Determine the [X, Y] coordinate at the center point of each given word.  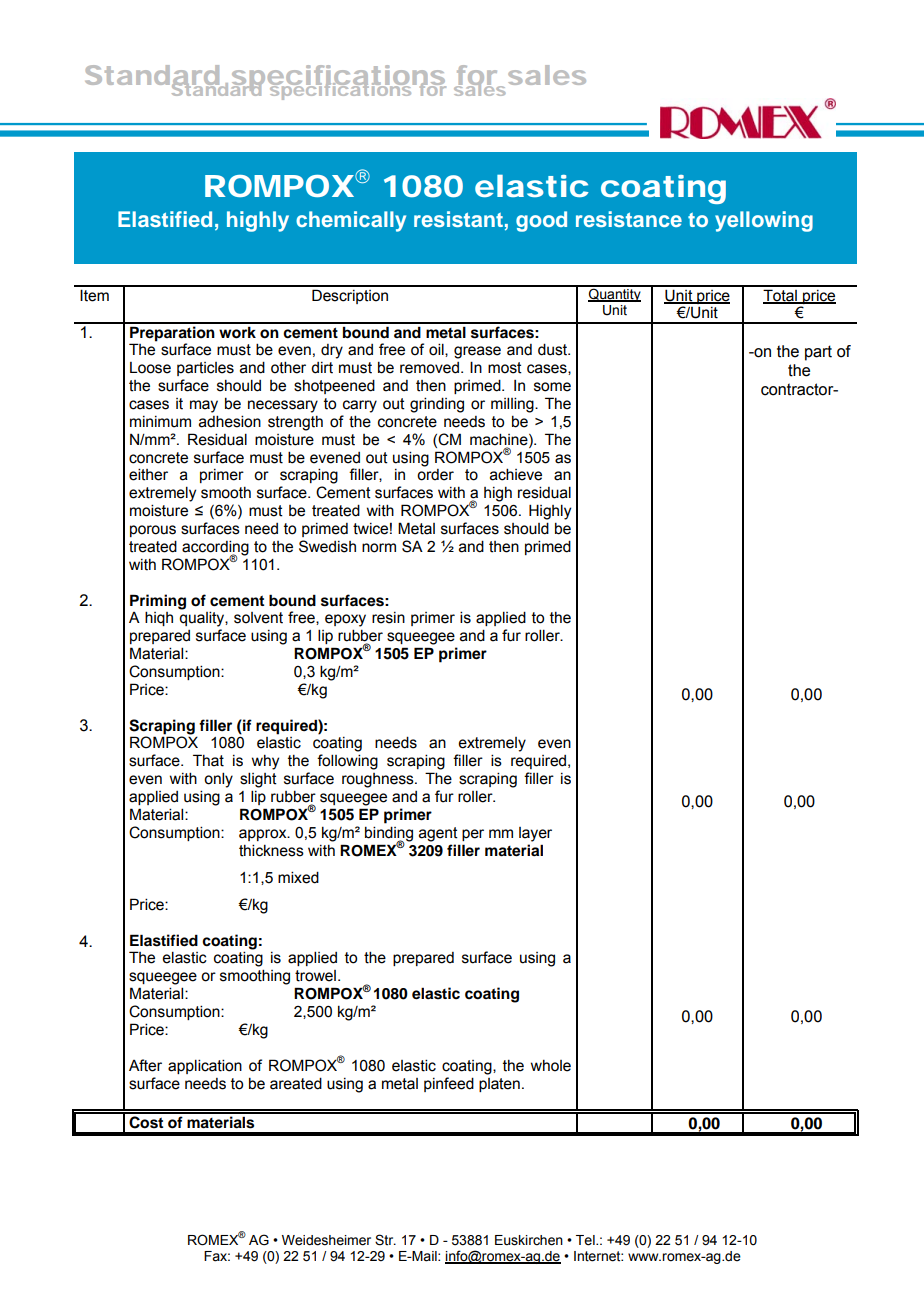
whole [551, 1066]
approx [264, 835]
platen [499, 1085]
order [435, 475]
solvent [258, 618]
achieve [516, 474]
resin [388, 618]
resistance [629, 219]
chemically [351, 221]
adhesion [230, 421]
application [205, 1066]
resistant [458, 219]
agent [438, 834]
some [552, 387]
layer [535, 834]
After [145, 1065]
